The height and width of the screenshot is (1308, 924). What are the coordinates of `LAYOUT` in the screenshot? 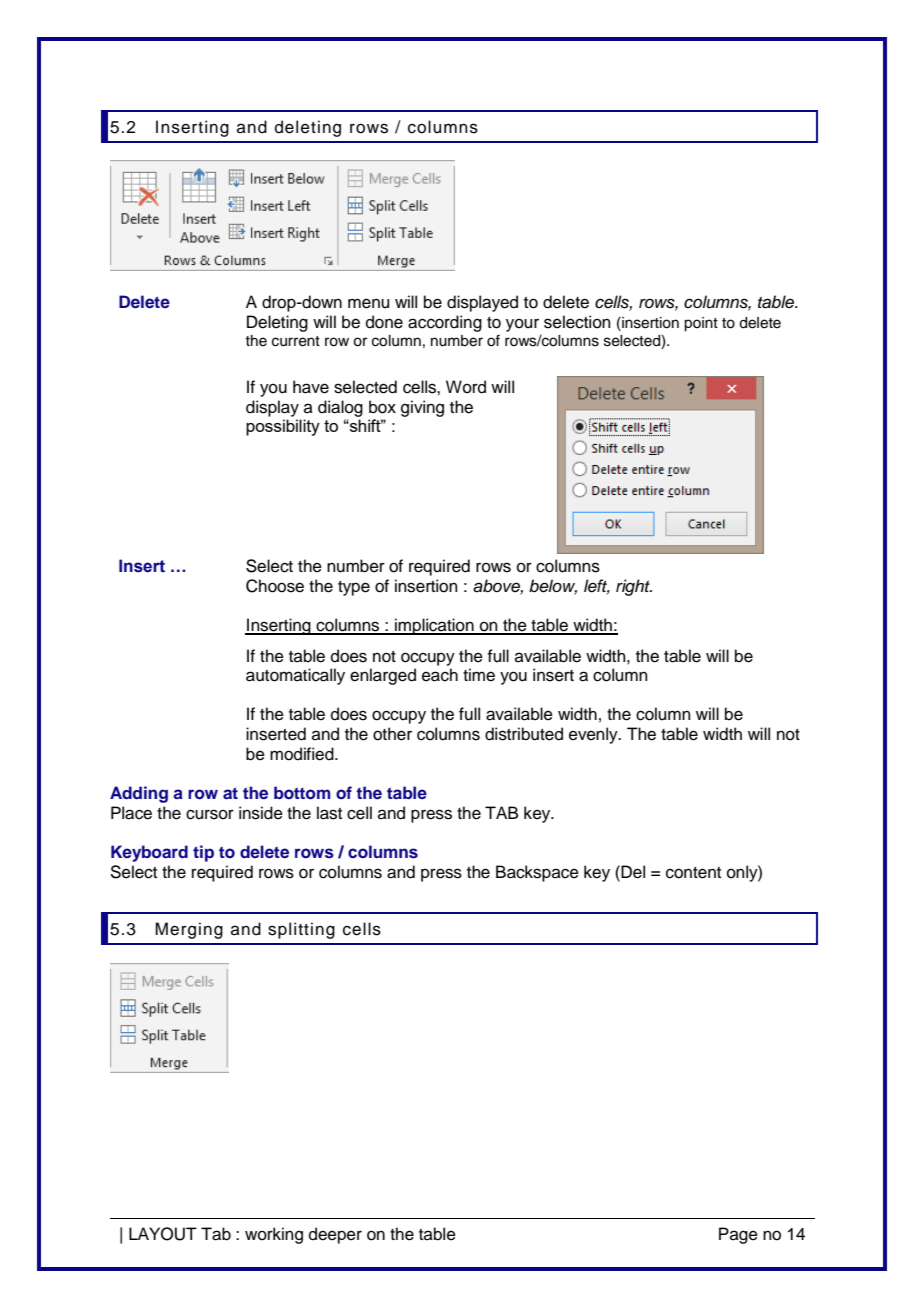 It's located at (163, 1234).
